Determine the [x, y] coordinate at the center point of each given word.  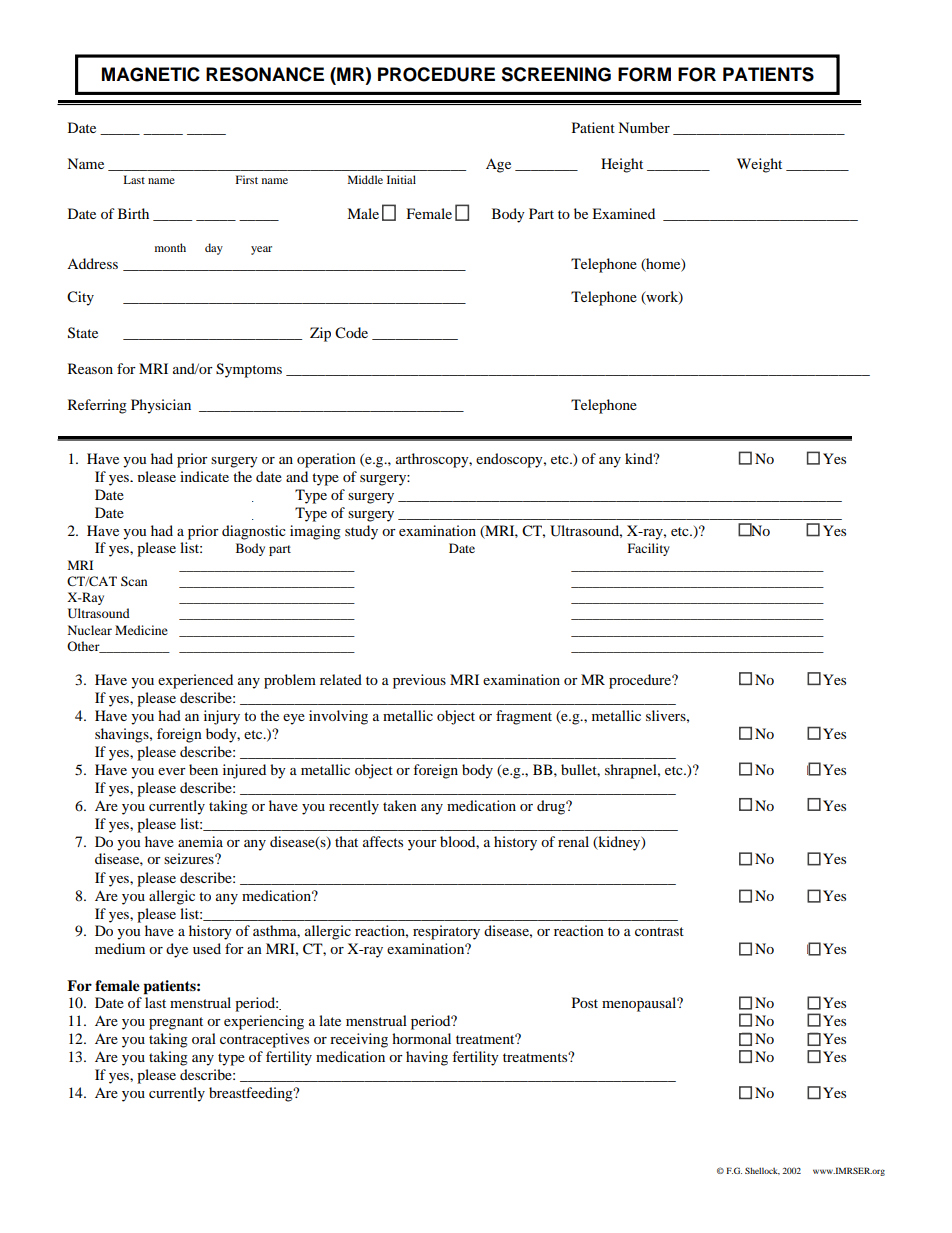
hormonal [421, 1038]
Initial [401, 179]
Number [644, 127]
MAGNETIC [151, 74]
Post [585, 1002]
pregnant [176, 1023]
